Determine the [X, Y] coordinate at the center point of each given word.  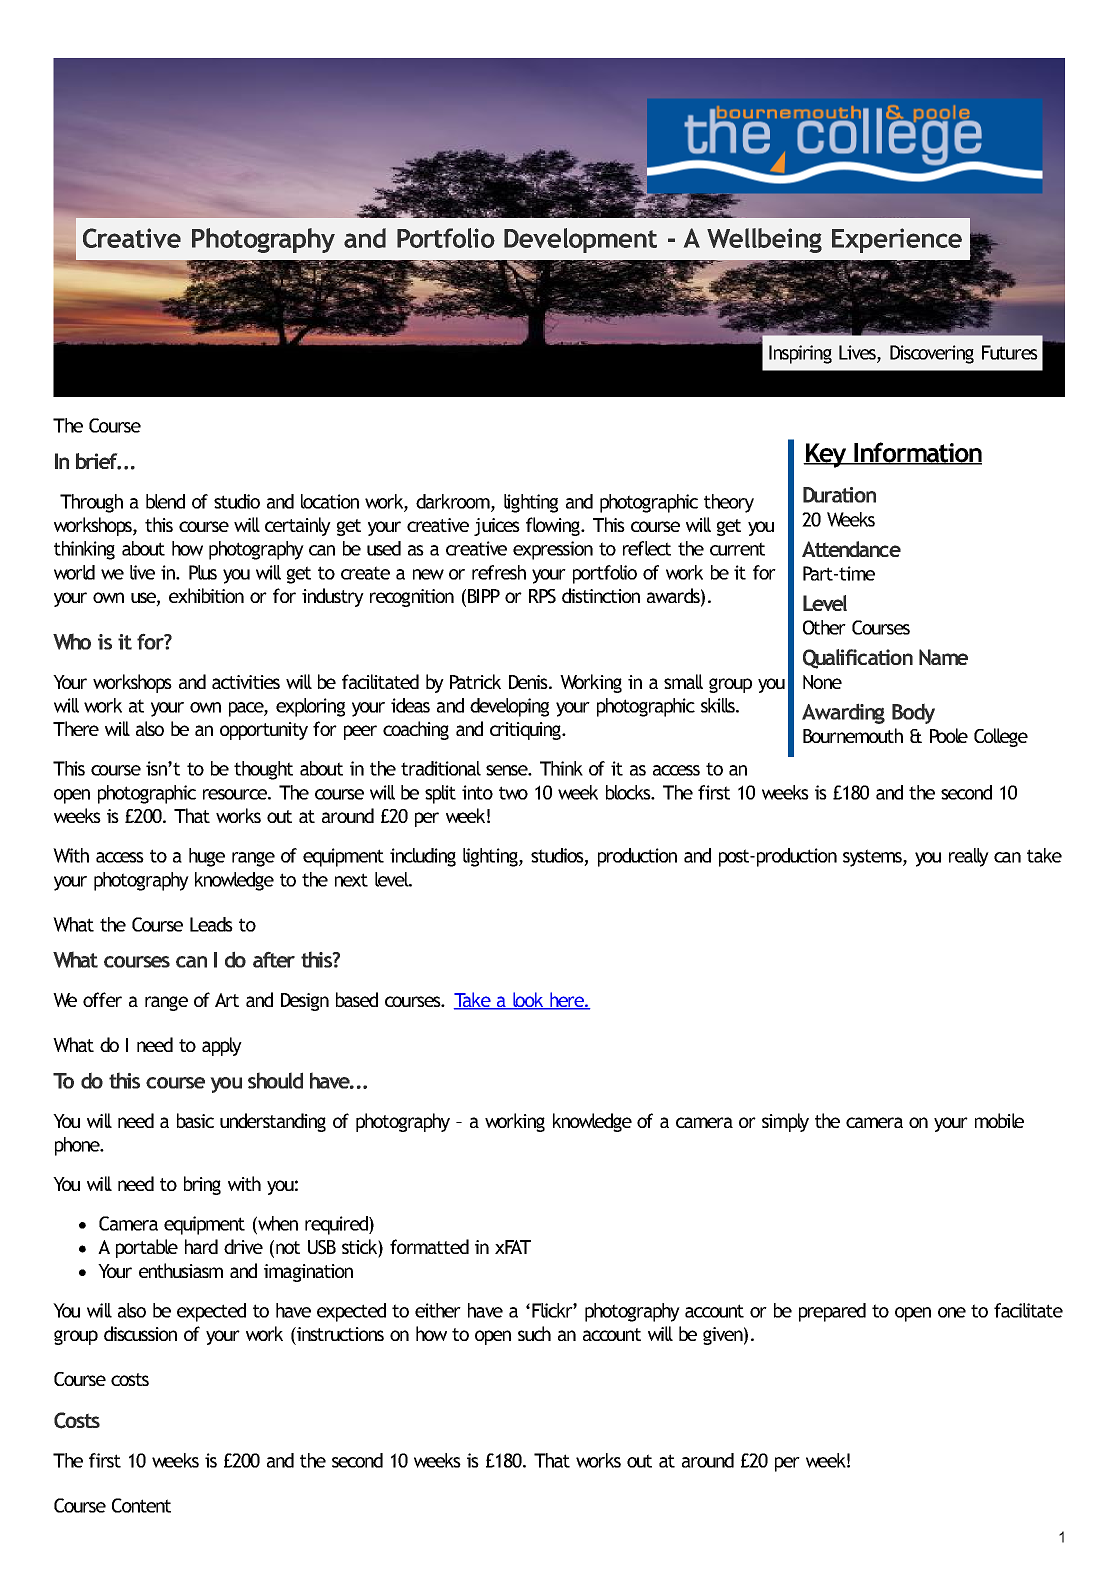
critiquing [526, 731]
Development [580, 240]
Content [141, 1505]
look [528, 1001]
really [969, 857]
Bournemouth [853, 735]
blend [165, 501]
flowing [554, 526]
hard [201, 1246]
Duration [839, 495]
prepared [832, 1312]
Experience [897, 240]
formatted [429, 1246]
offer [102, 999]
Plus [203, 572]
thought [263, 770]
